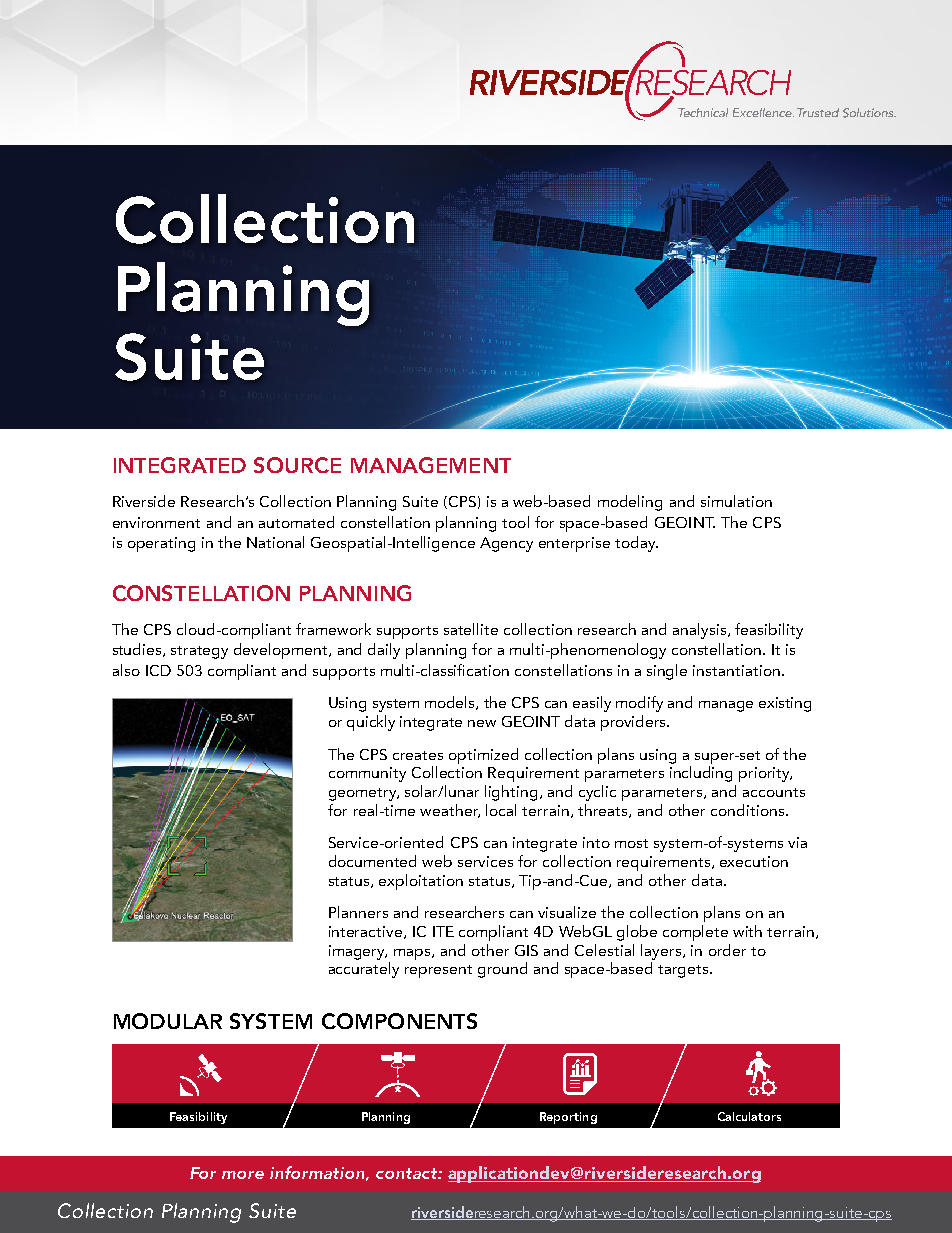 This page has height=1233, width=952. What do you see at coordinates (451, 703) in the page?
I see `models` at bounding box center [451, 703].
